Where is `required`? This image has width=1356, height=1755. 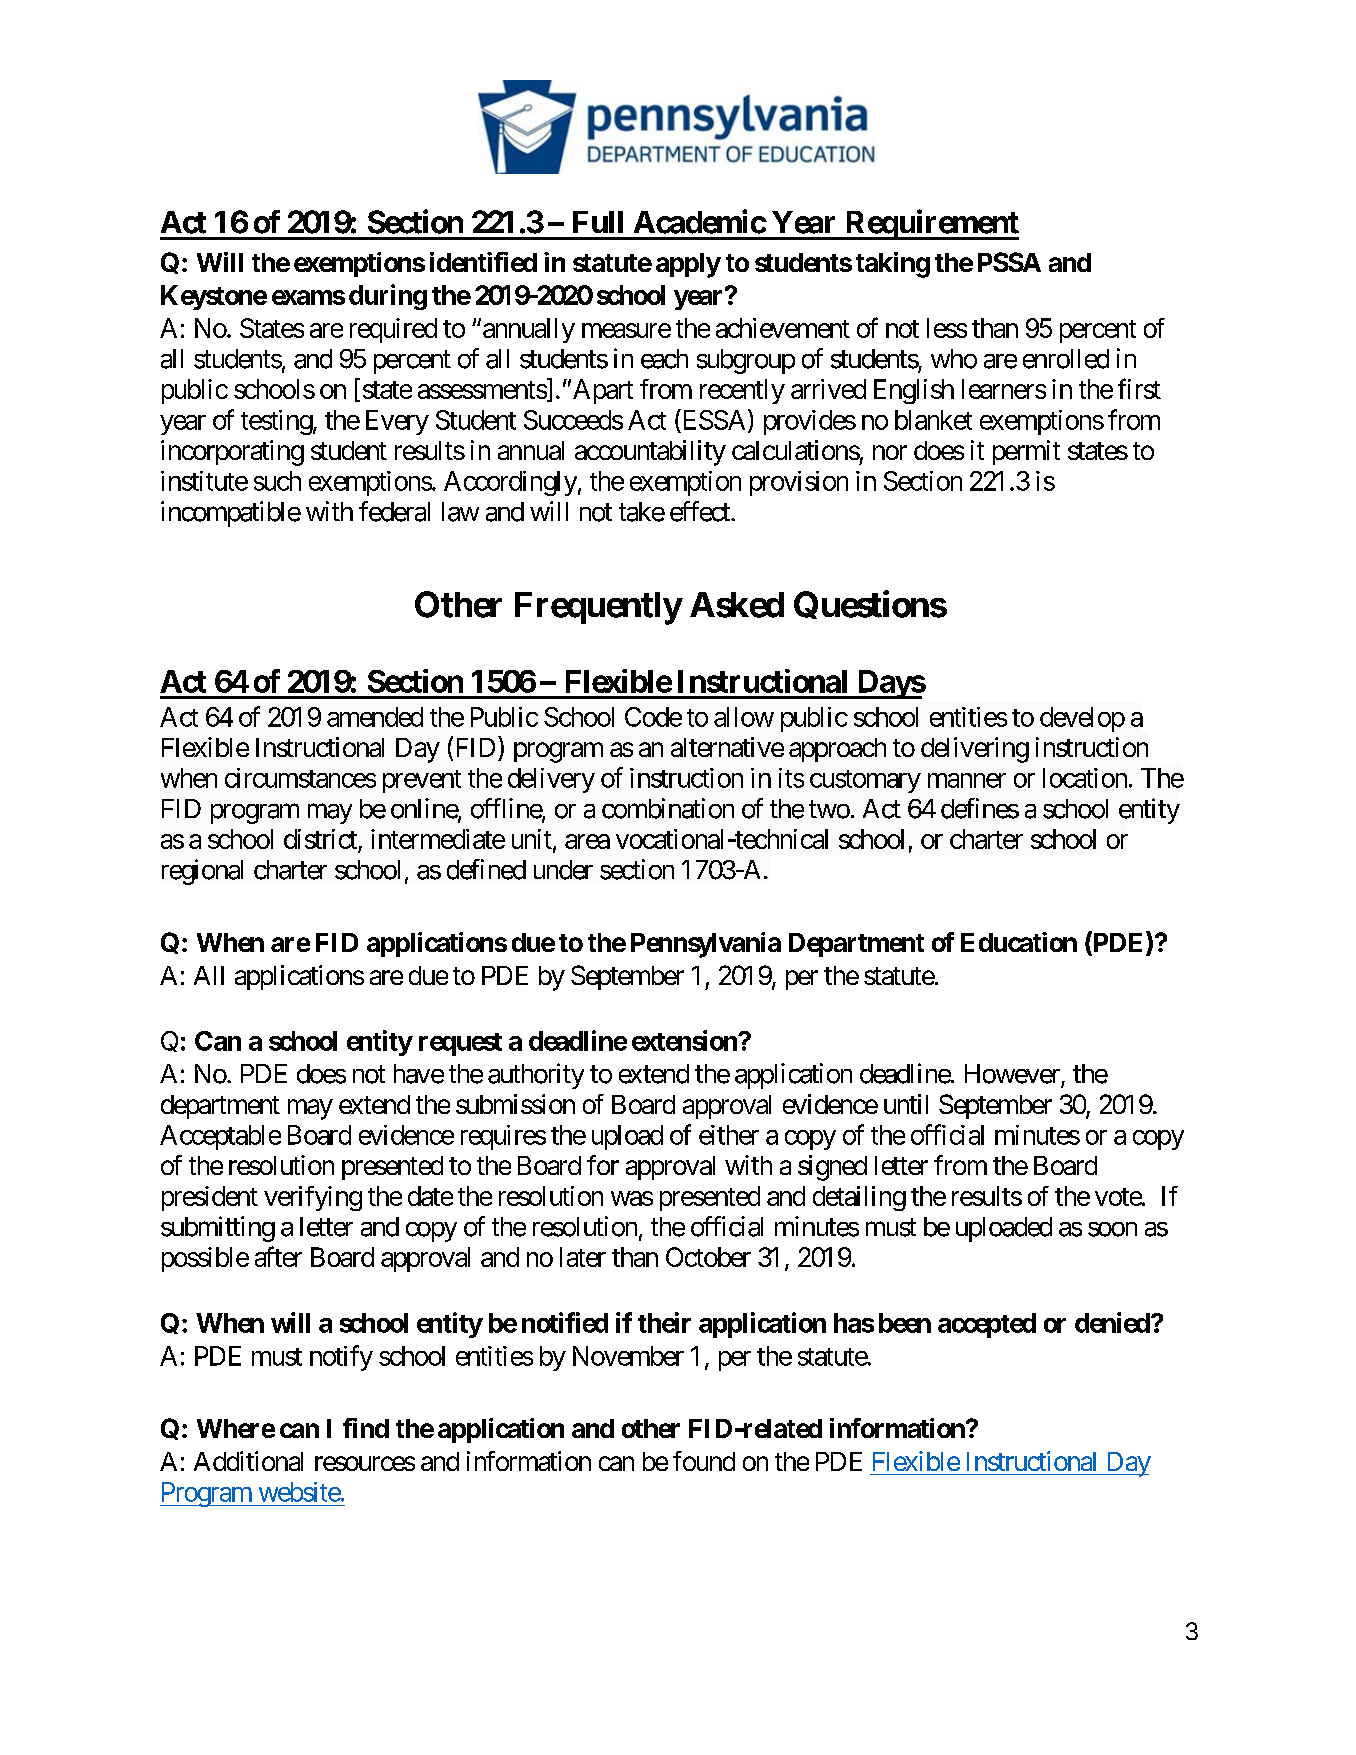
required is located at coordinates (393, 330).
